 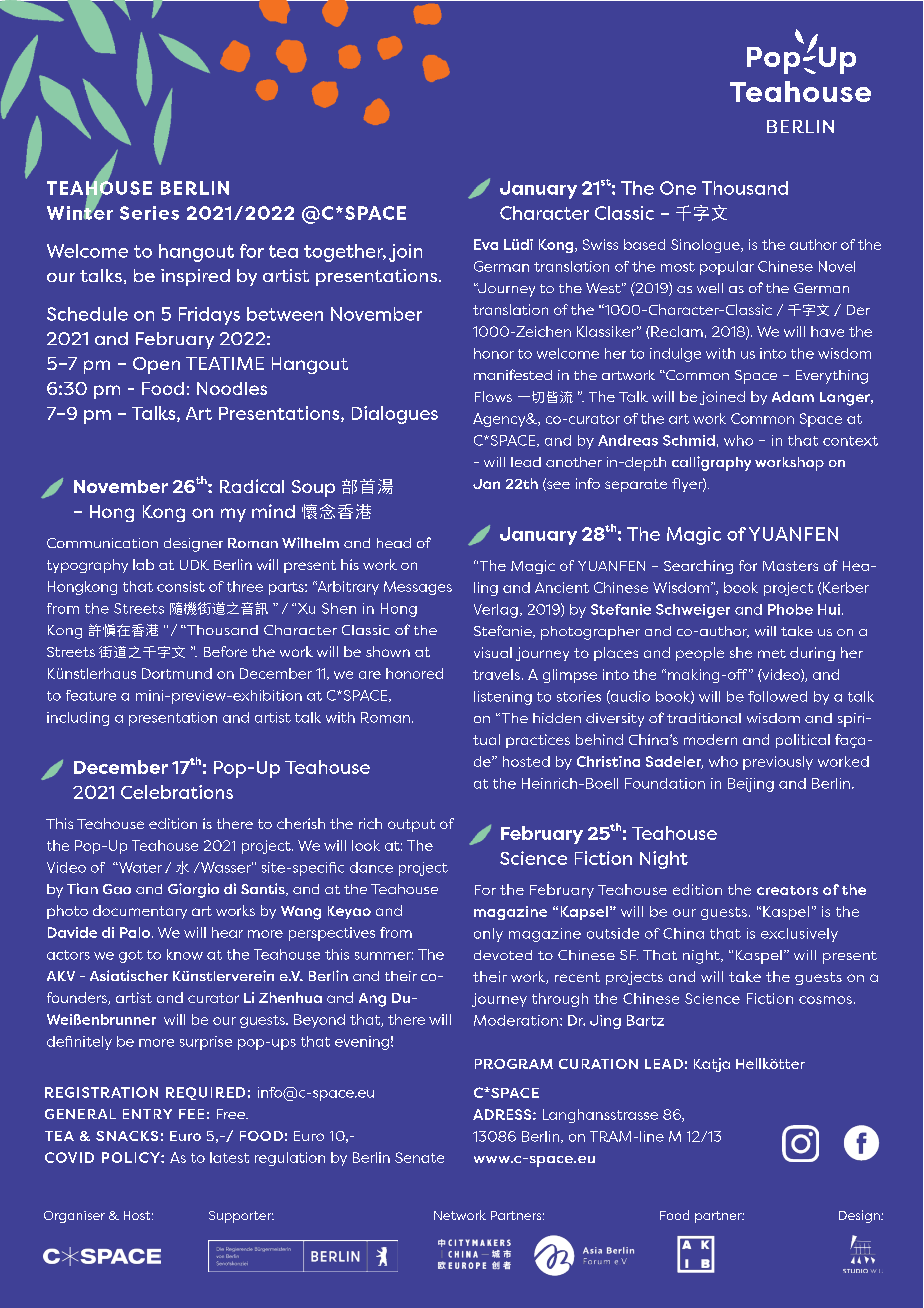 What do you see at coordinates (500, 420) in the screenshot?
I see `Agency` at bounding box center [500, 420].
